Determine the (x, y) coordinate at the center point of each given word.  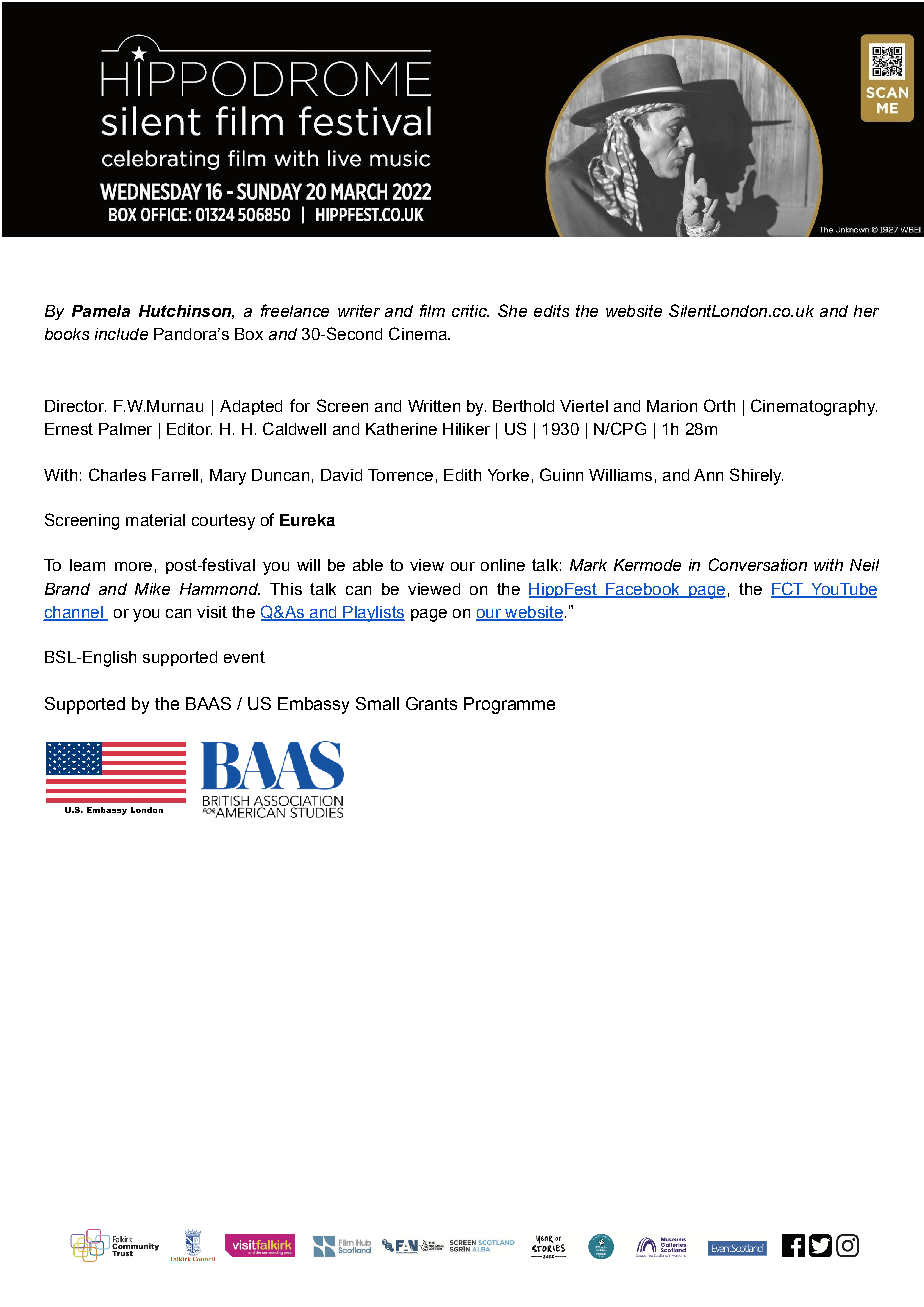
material (155, 520)
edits (551, 311)
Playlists (373, 614)
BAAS (208, 703)
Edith (462, 475)
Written (434, 406)
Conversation (758, 564)
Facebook (643, 590)
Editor (189, 429)
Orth (719, 405)
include (121, 334)
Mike (152, 589)
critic (470, 311)
